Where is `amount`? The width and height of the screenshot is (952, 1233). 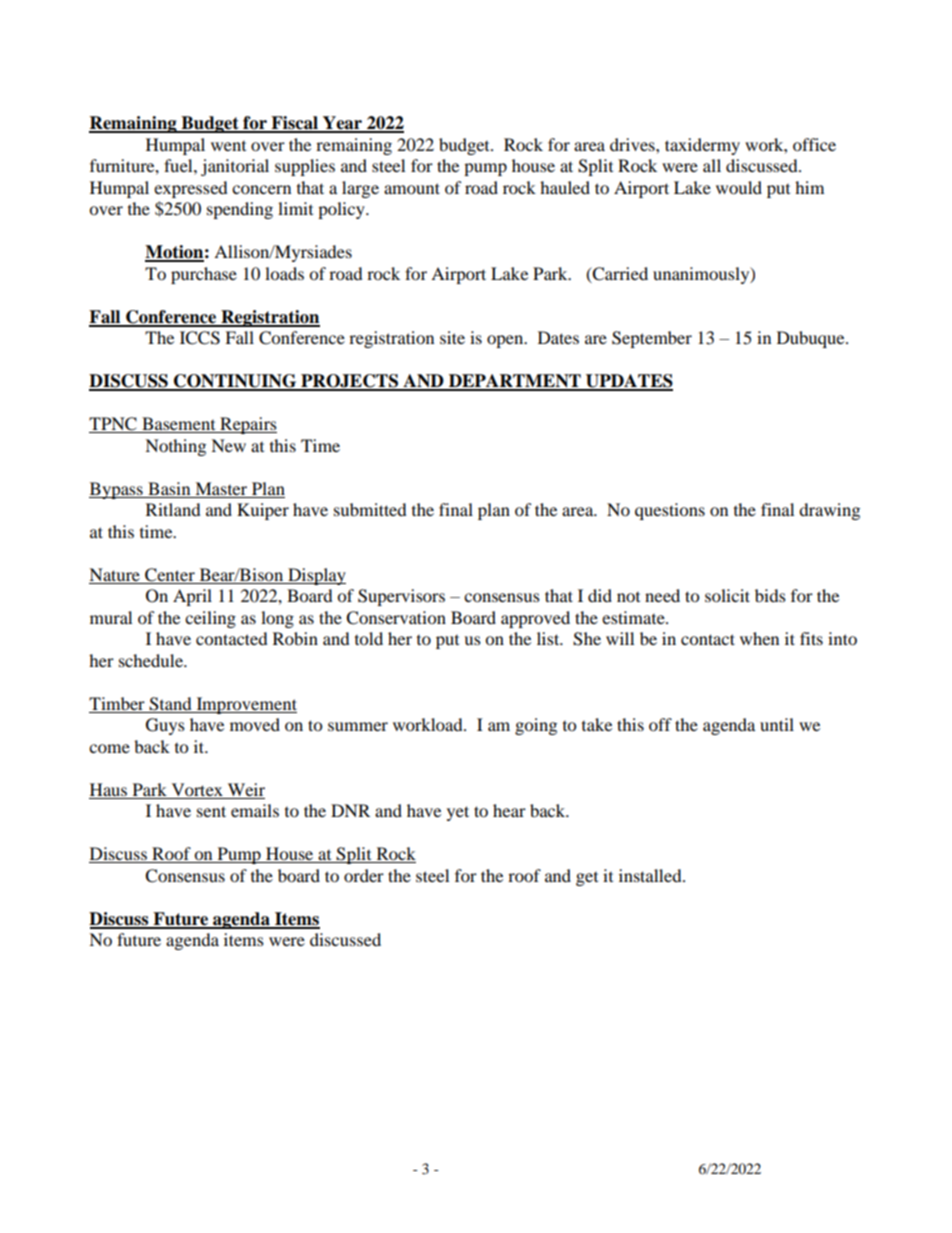 amount is located at coordinates (412, 188).
